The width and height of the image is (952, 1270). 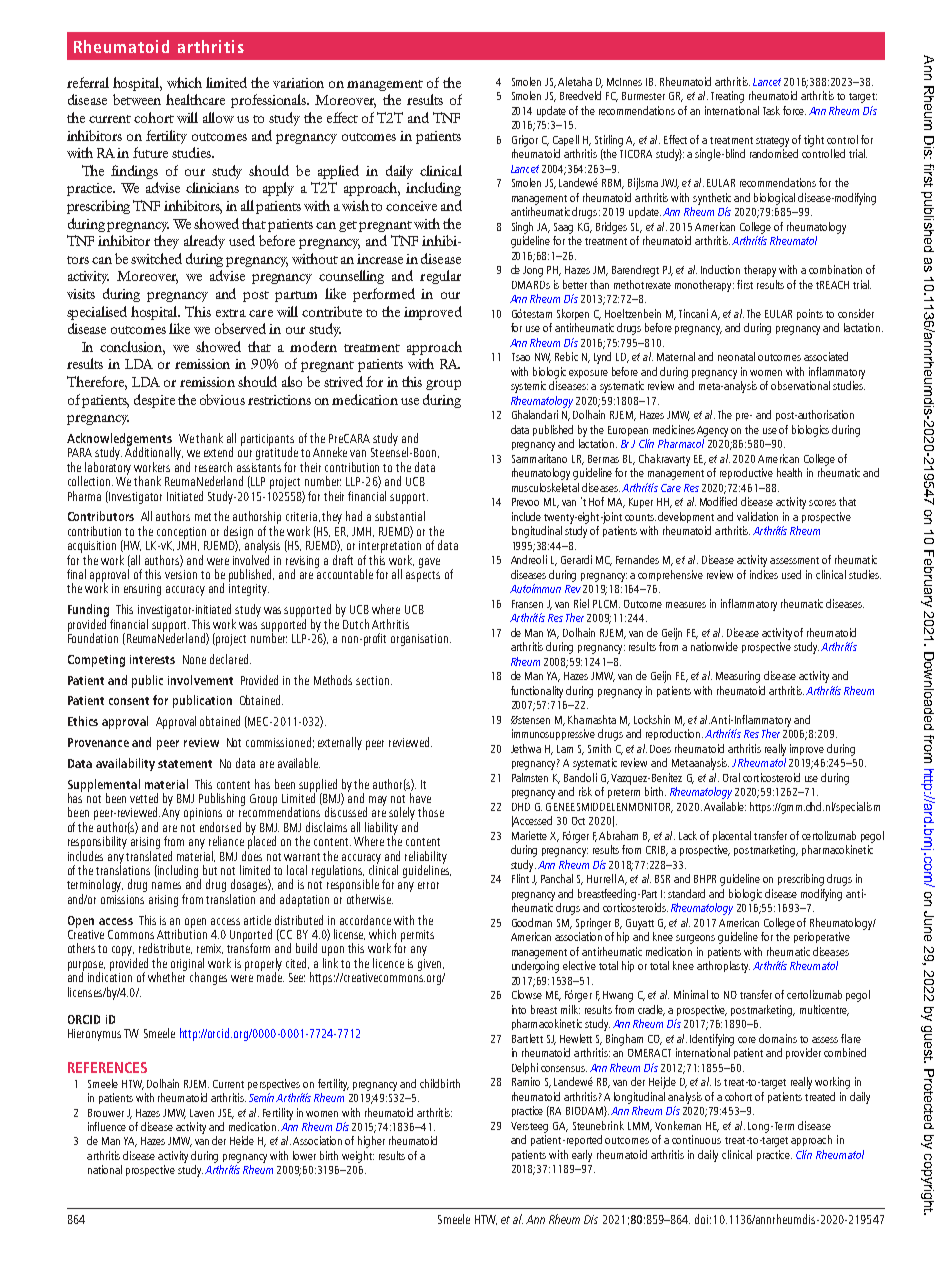 I want to click on higher, so click(x=371, y=1142).
